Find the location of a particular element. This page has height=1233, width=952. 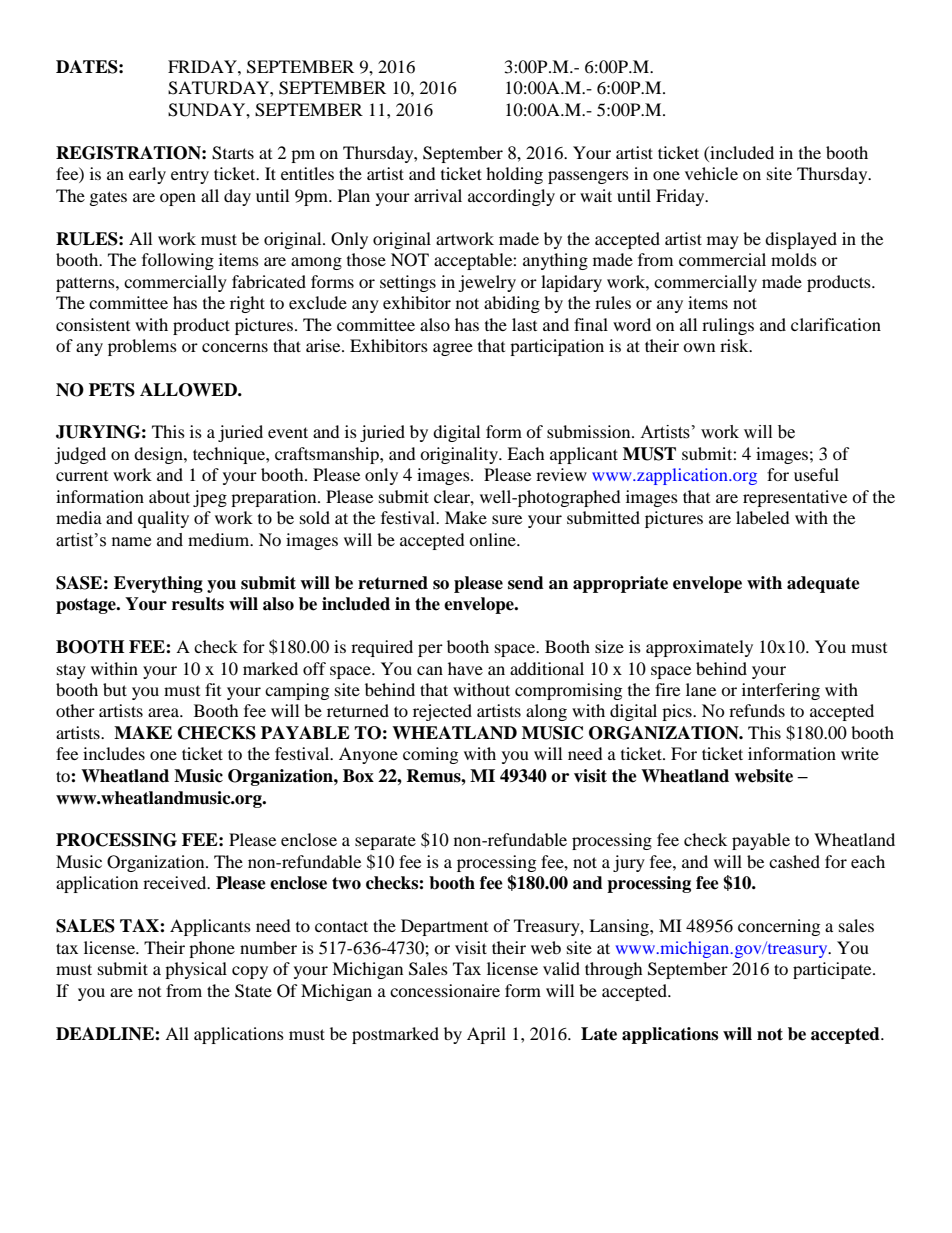

arrival is located at coordinates (438, 195).
